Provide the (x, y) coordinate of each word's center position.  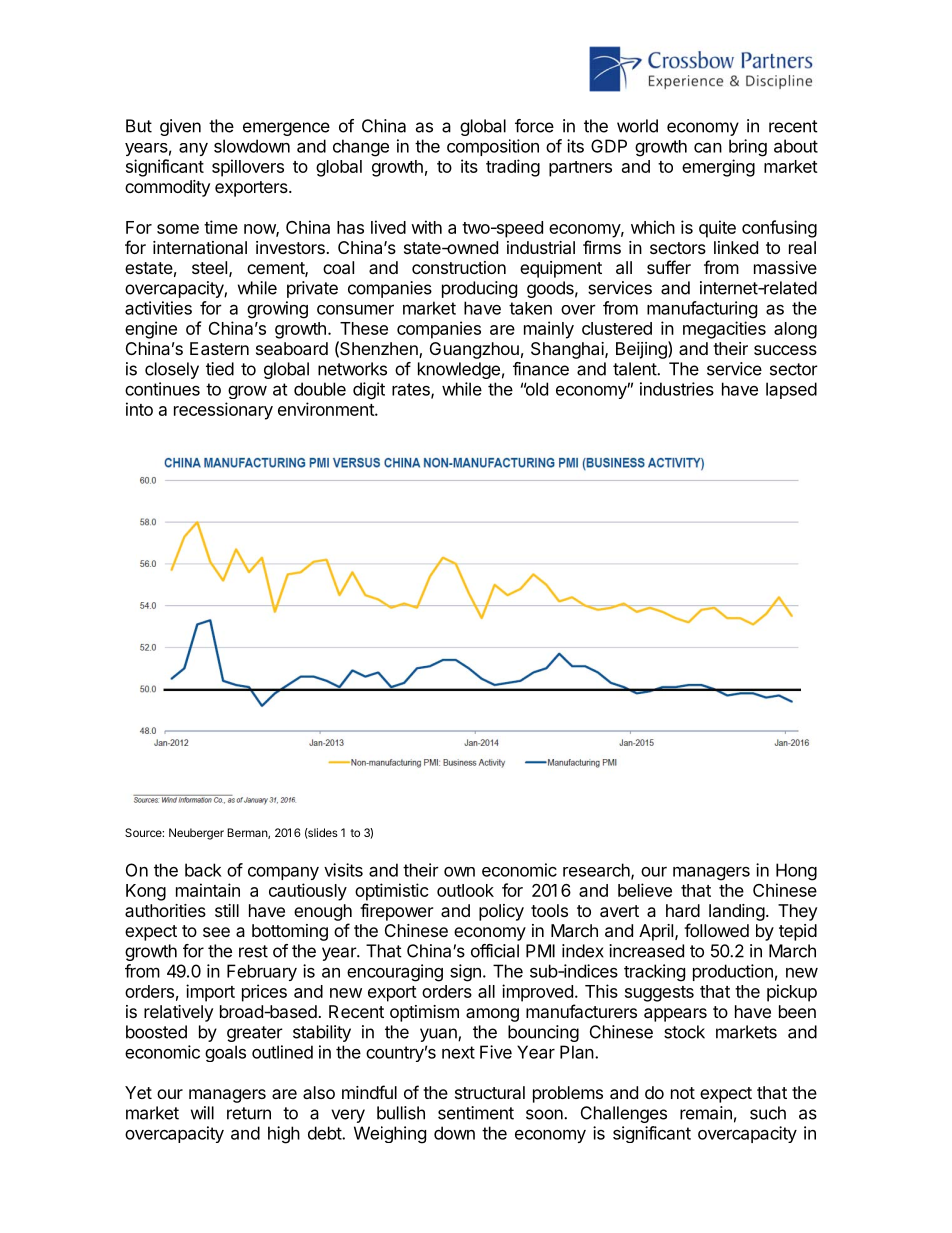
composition (493, 147)
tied (220, 369)
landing (737, 912)
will (202, 1113)
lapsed (791, 390)
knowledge (459, 370)
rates (412, 390)
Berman (248, 833)
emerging (718, 168)
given (180, 127)
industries (677, 389)
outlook (465, 890)
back (203, 870)
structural (490, 1092)
